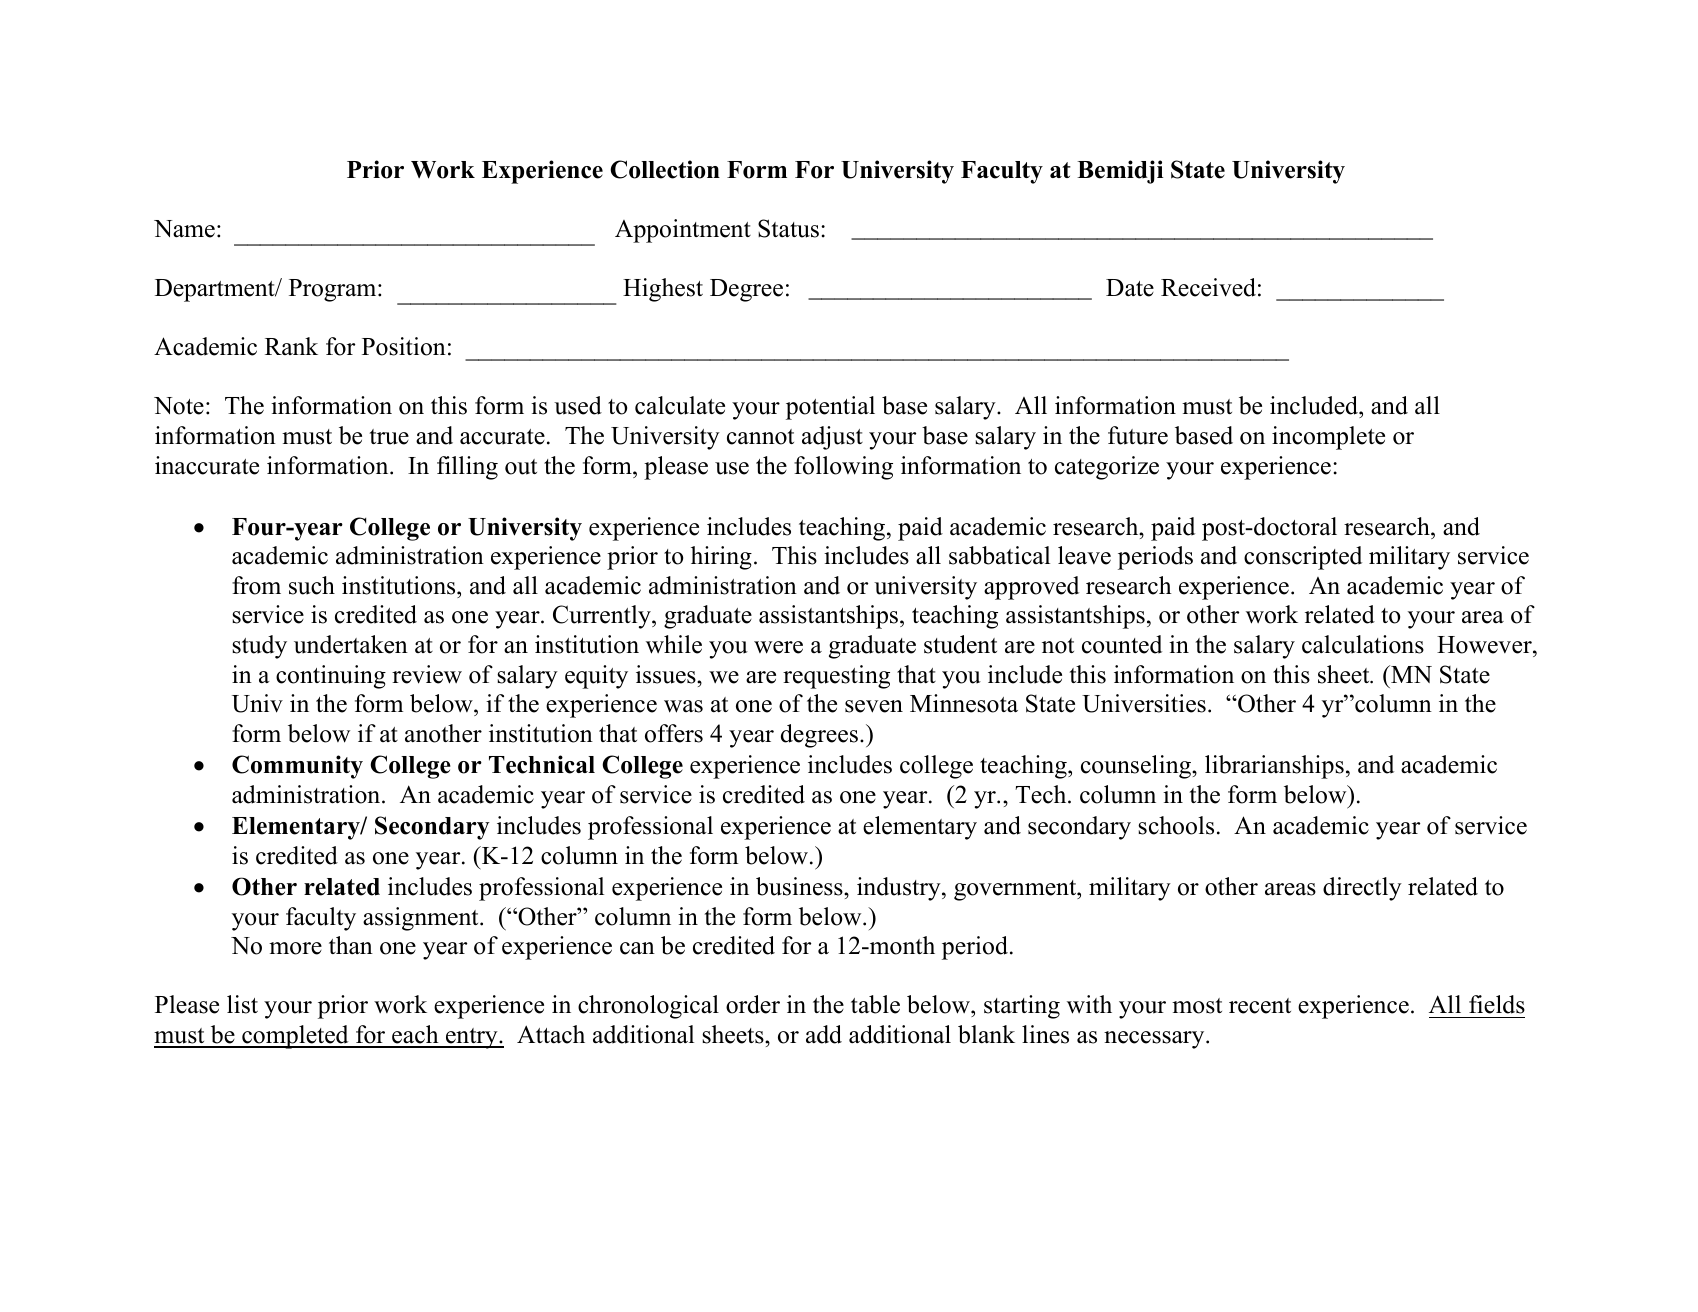 The height and width of the image is (1312, 1698). I want to click on incomplete, so click(1328, 438).
